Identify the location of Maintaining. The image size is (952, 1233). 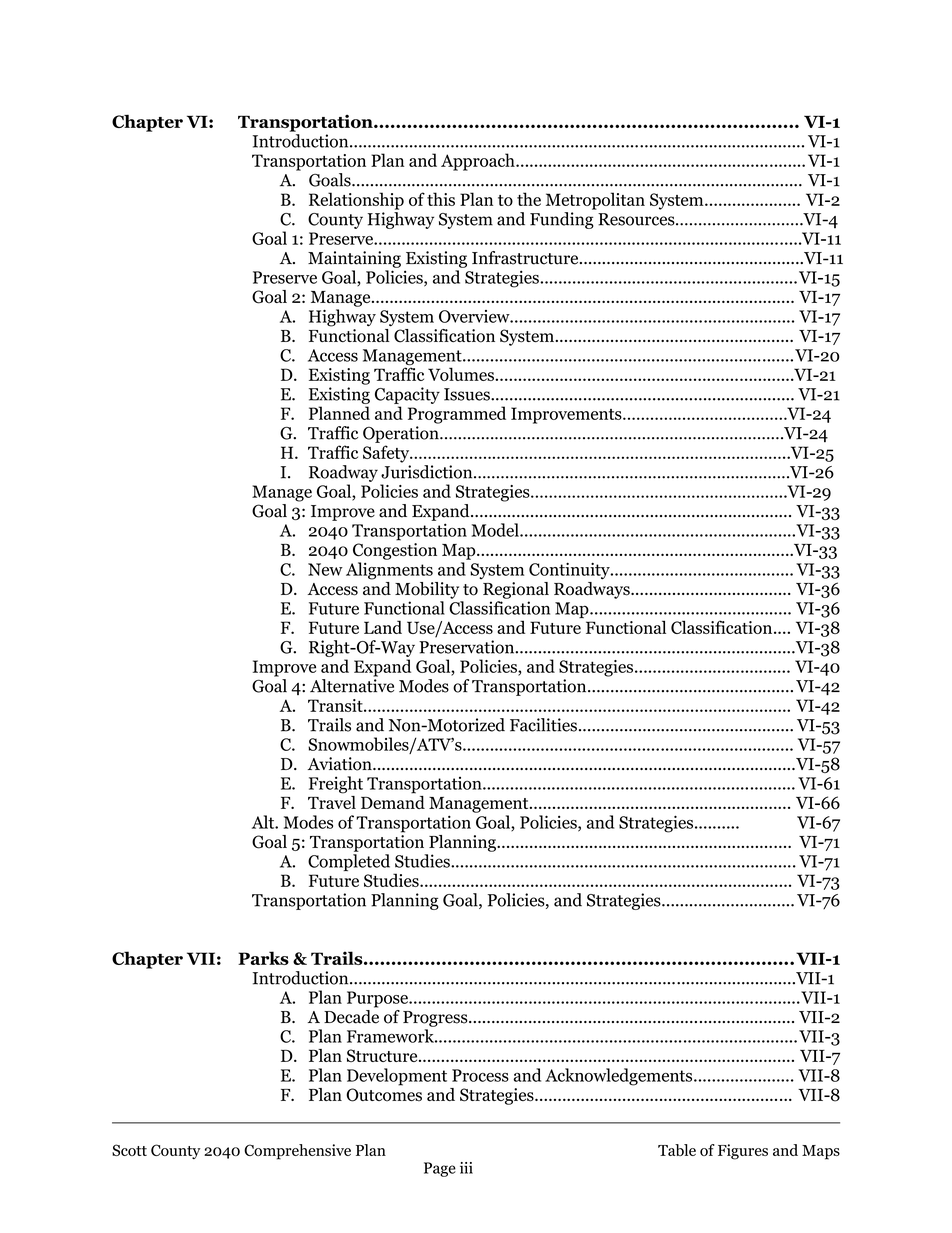
(354, 259).
